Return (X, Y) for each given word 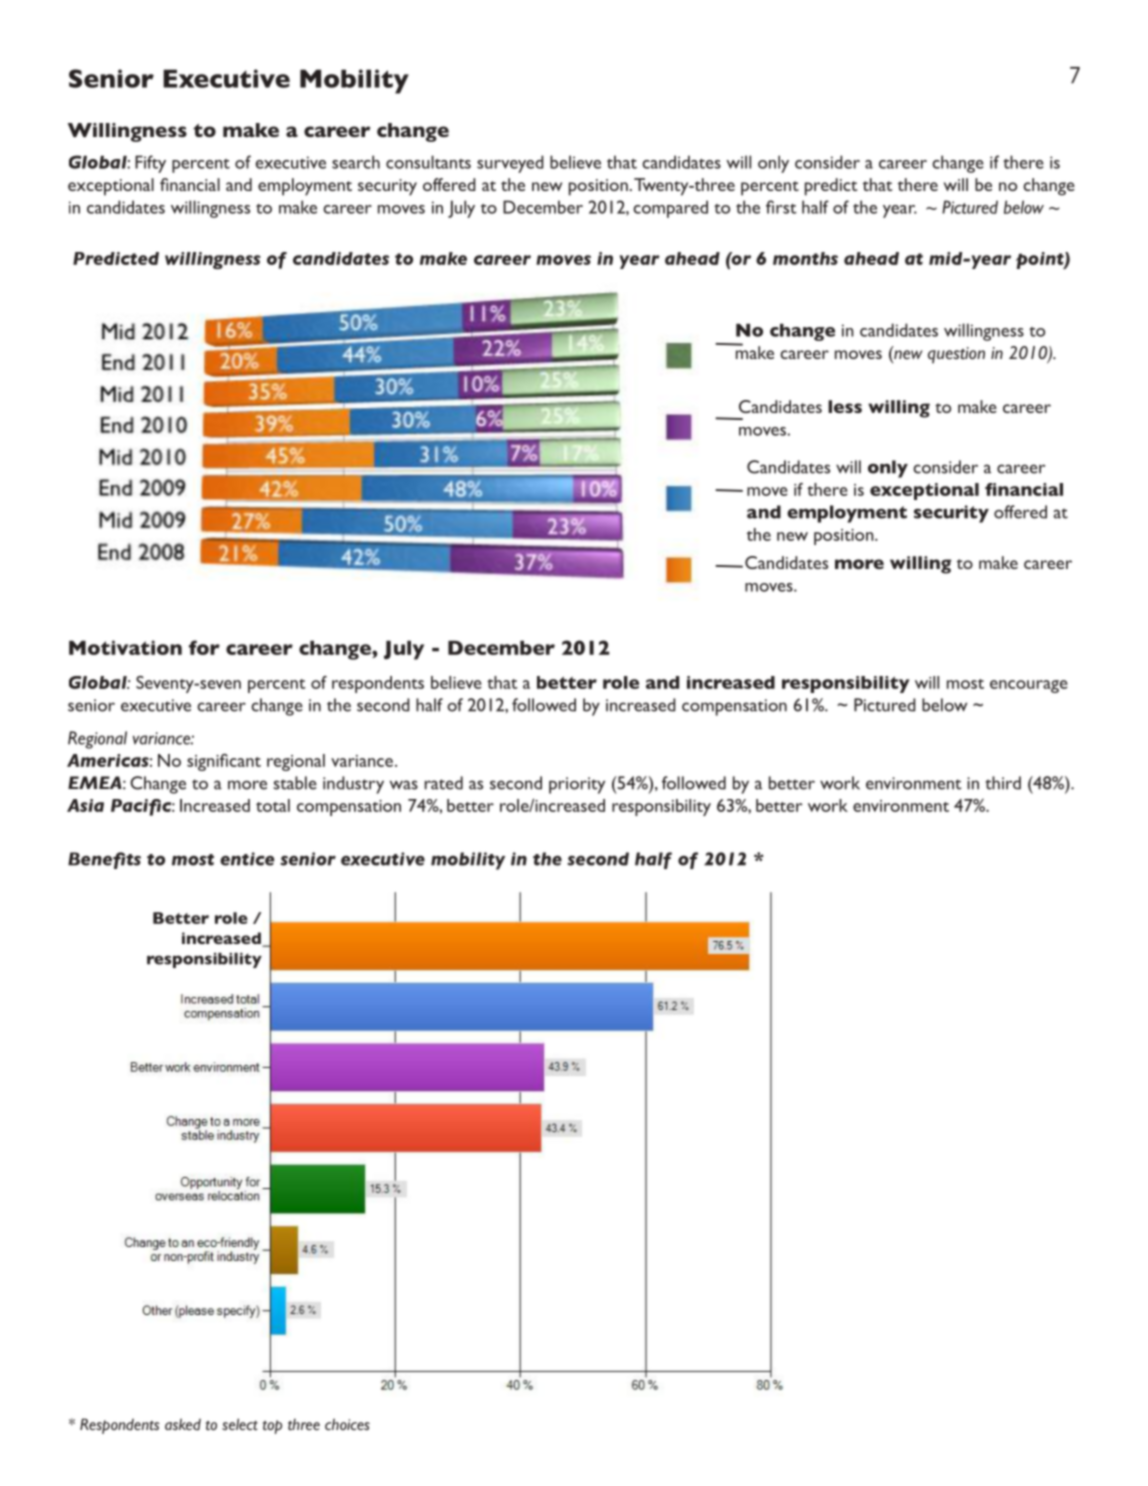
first (781, 207)
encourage (1029, 686)
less (845, 406)
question (956, 355)
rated (444, 783)
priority (577, 785)
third (1003, 783)
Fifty (150, 164)
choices (347, 1424)
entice (247, 859)
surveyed (510, 164)
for (204, 647)
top (272, 1427)
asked (183, 1424)
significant (224, 762)
